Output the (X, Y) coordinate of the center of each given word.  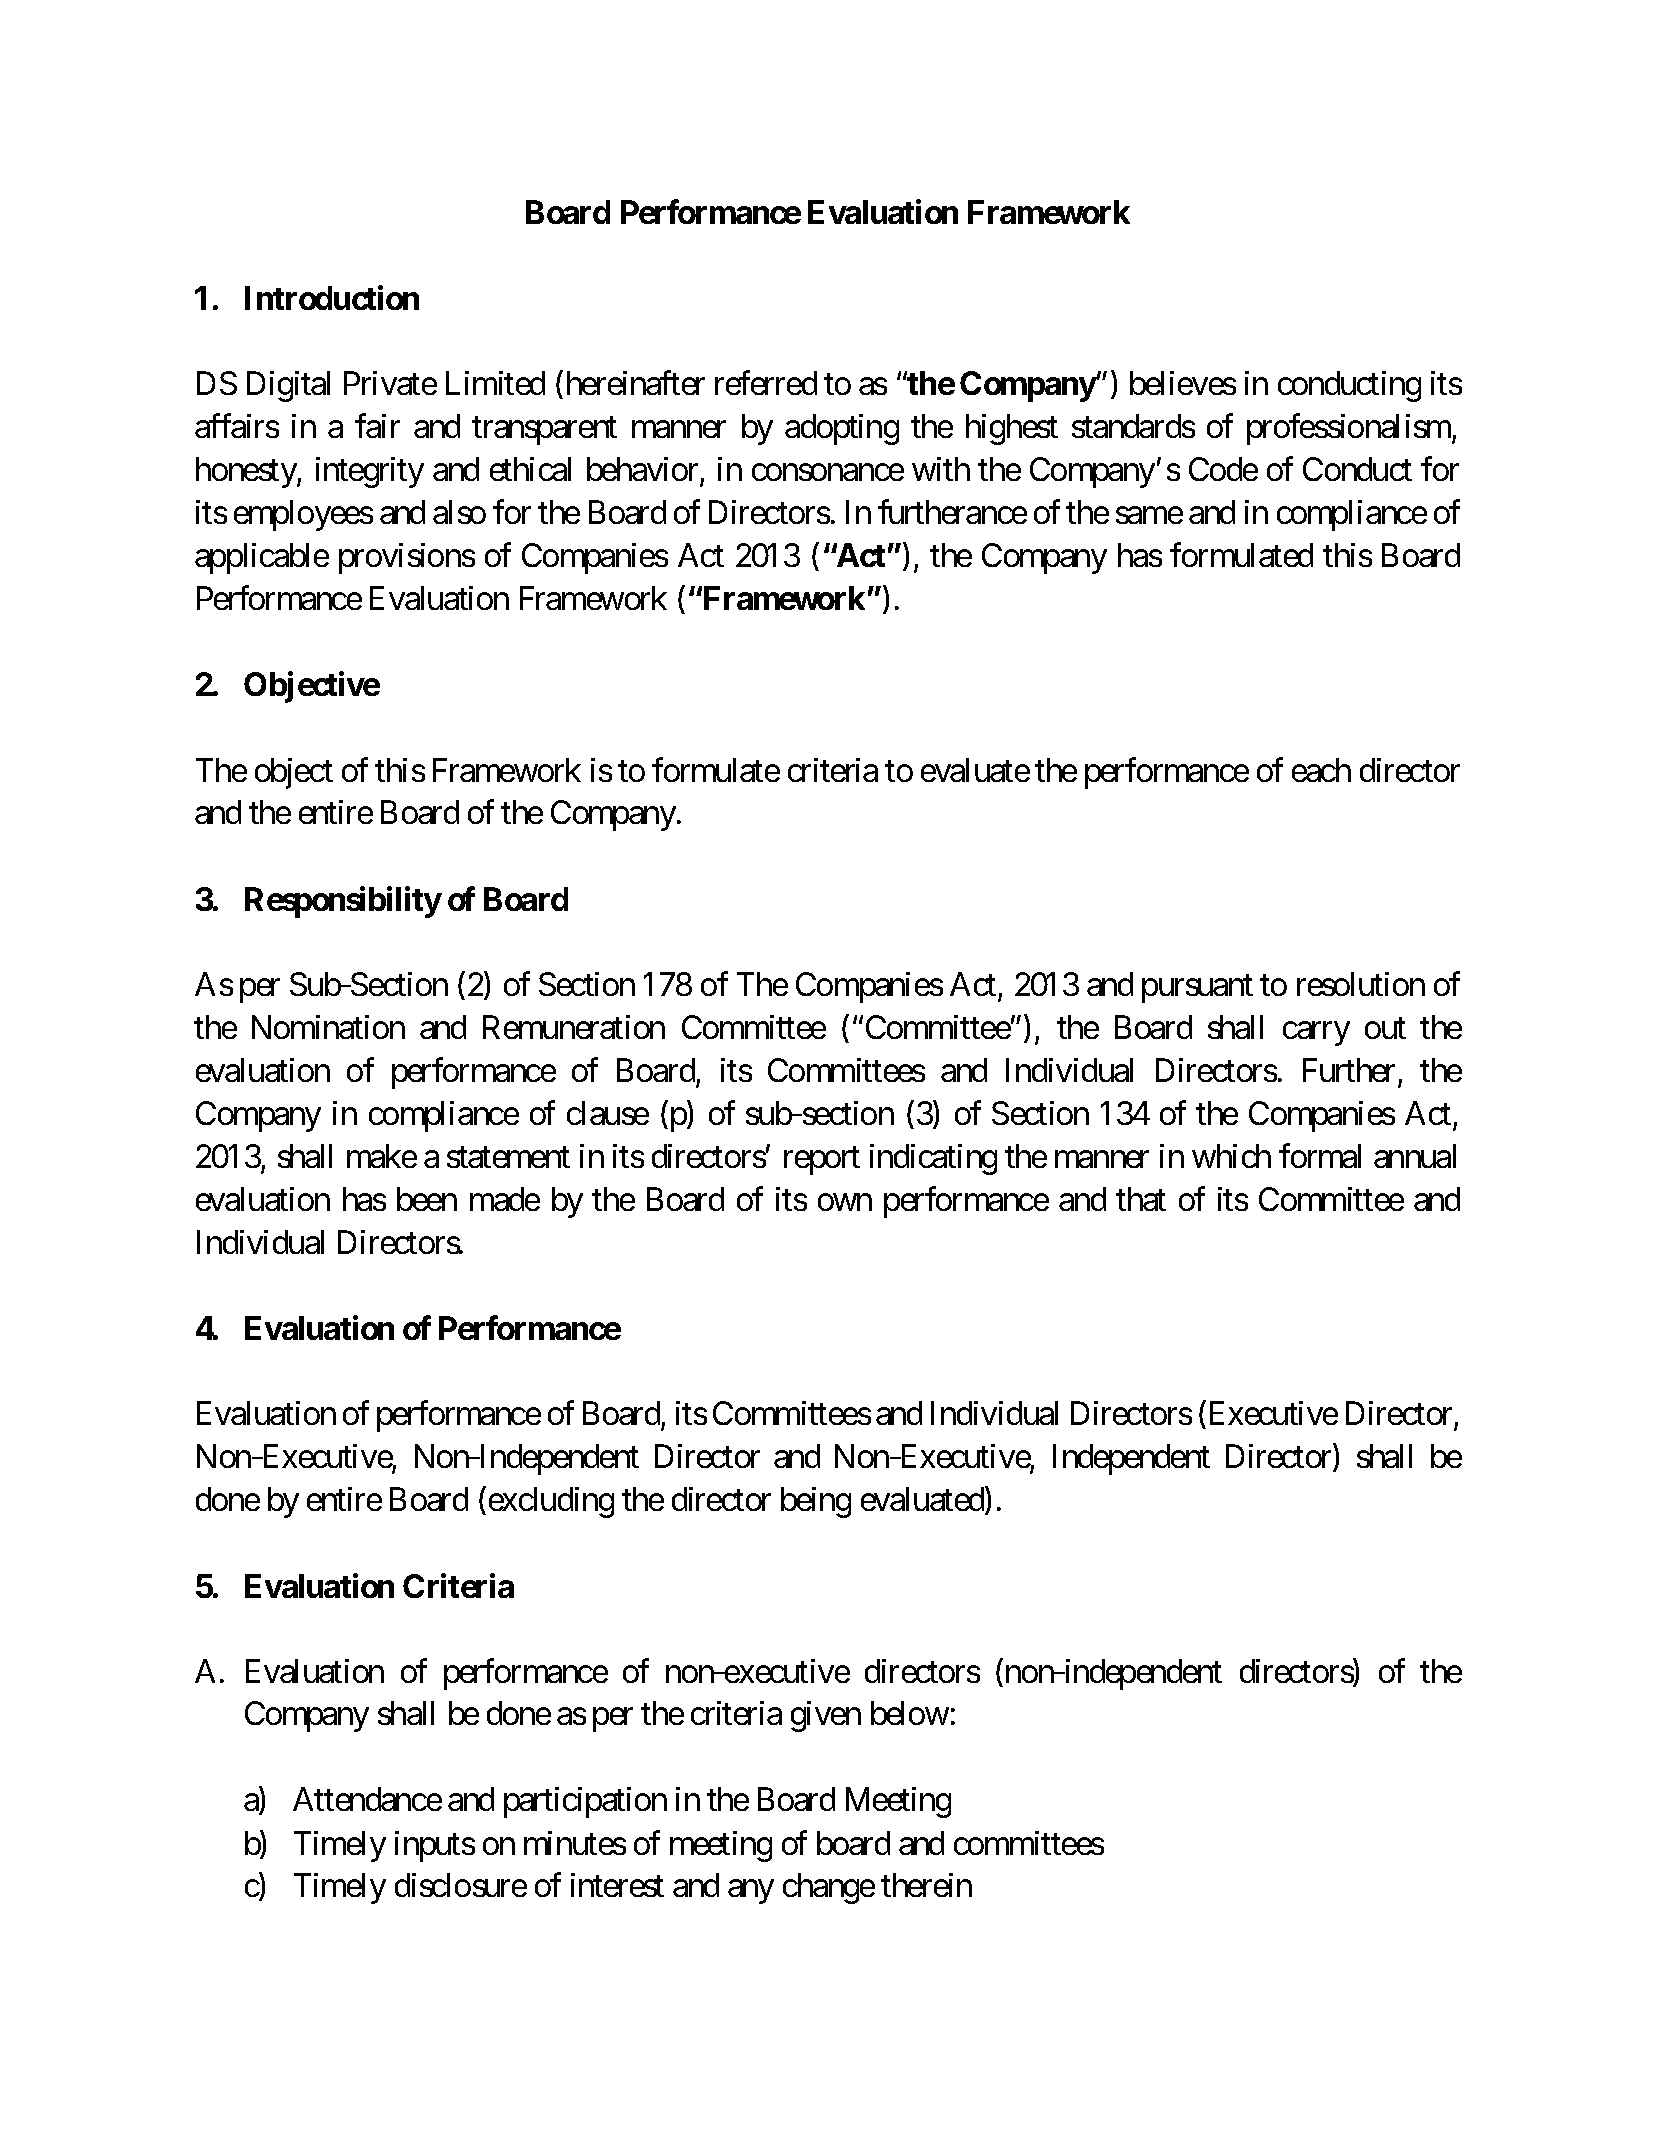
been (427, 1199)
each (1321, 770)
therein (926, 1885)
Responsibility (343, 902)
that (1141, 1199)
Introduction (332, 297)
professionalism (1350, 429)
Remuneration (574, 1027)
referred (766, 383)
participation (585, 1802)
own (845, 1202)
